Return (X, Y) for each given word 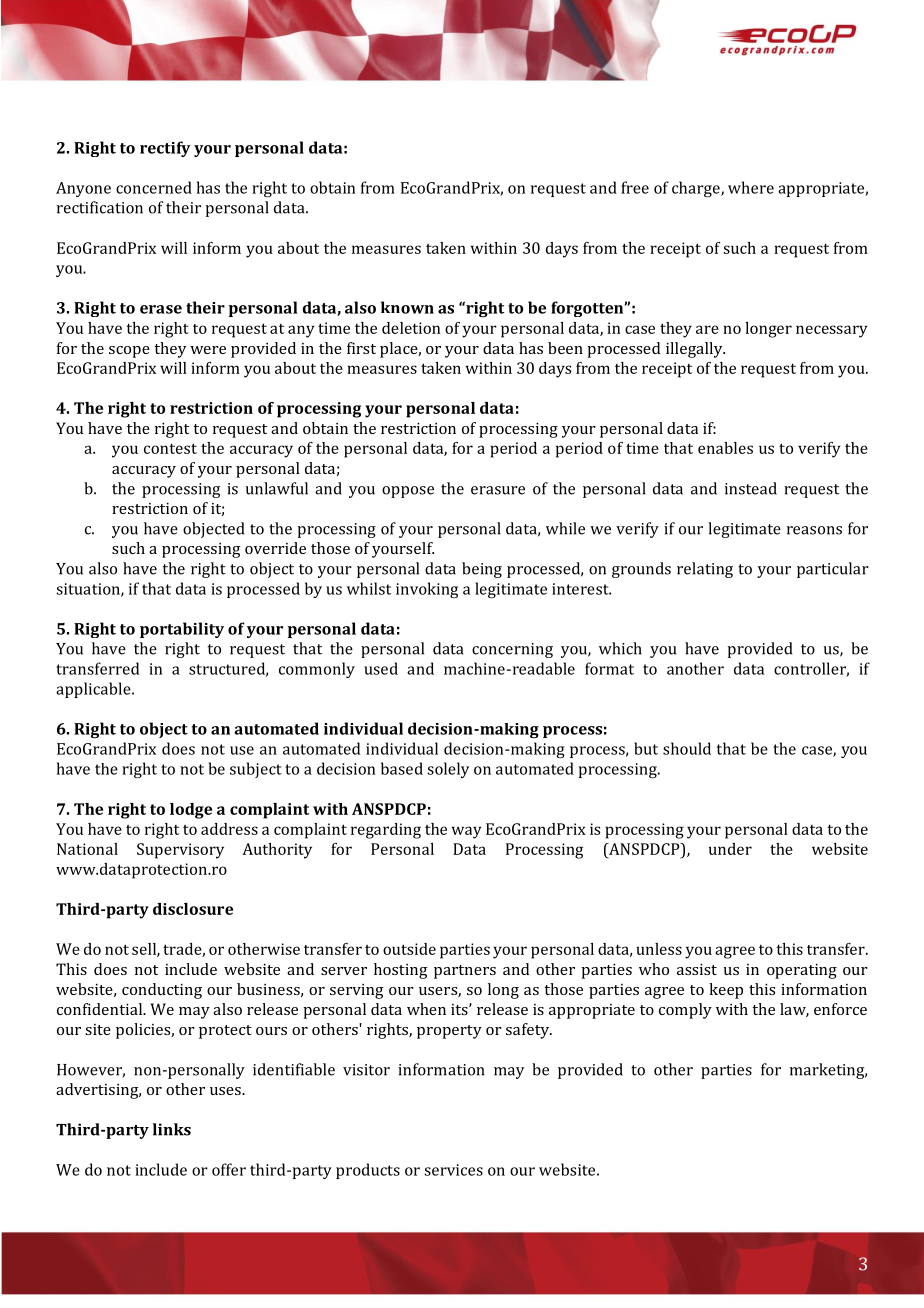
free (635, 187)
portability (182, 630)
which (620, 648)
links (172, 1129)
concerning (512, 650)
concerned (154, 187)
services (453, 1170)
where (751, 187)
